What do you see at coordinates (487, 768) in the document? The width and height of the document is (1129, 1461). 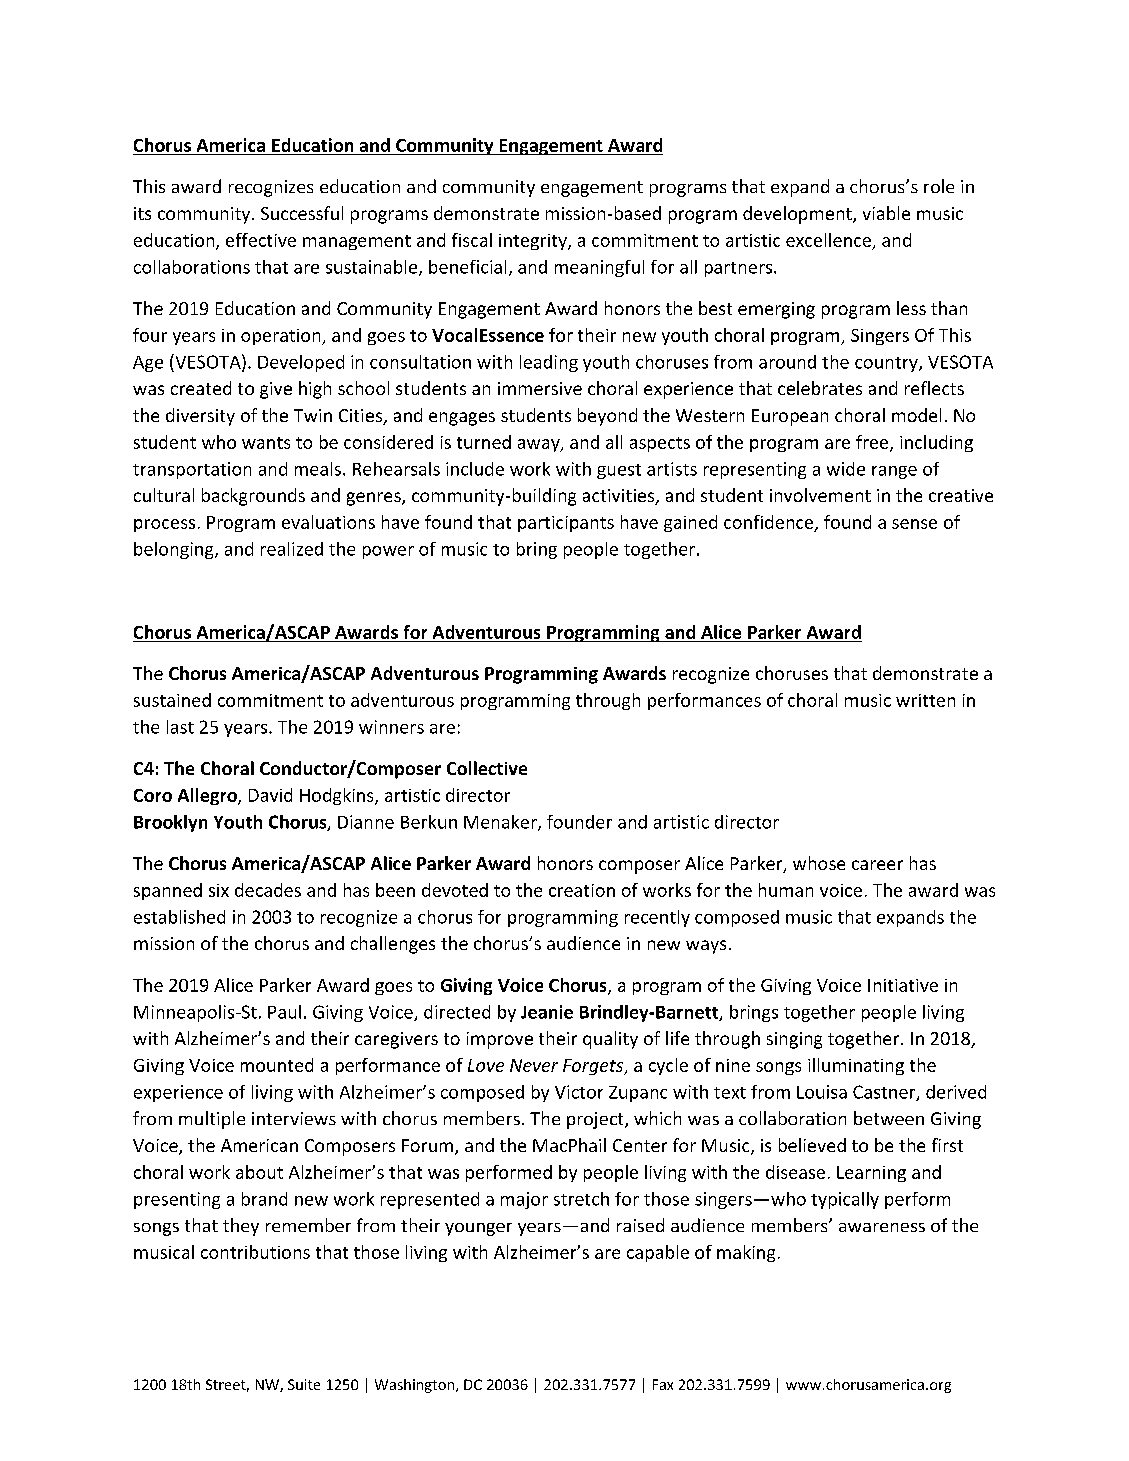 I see `Collective` at bounding box center [487, 768].
